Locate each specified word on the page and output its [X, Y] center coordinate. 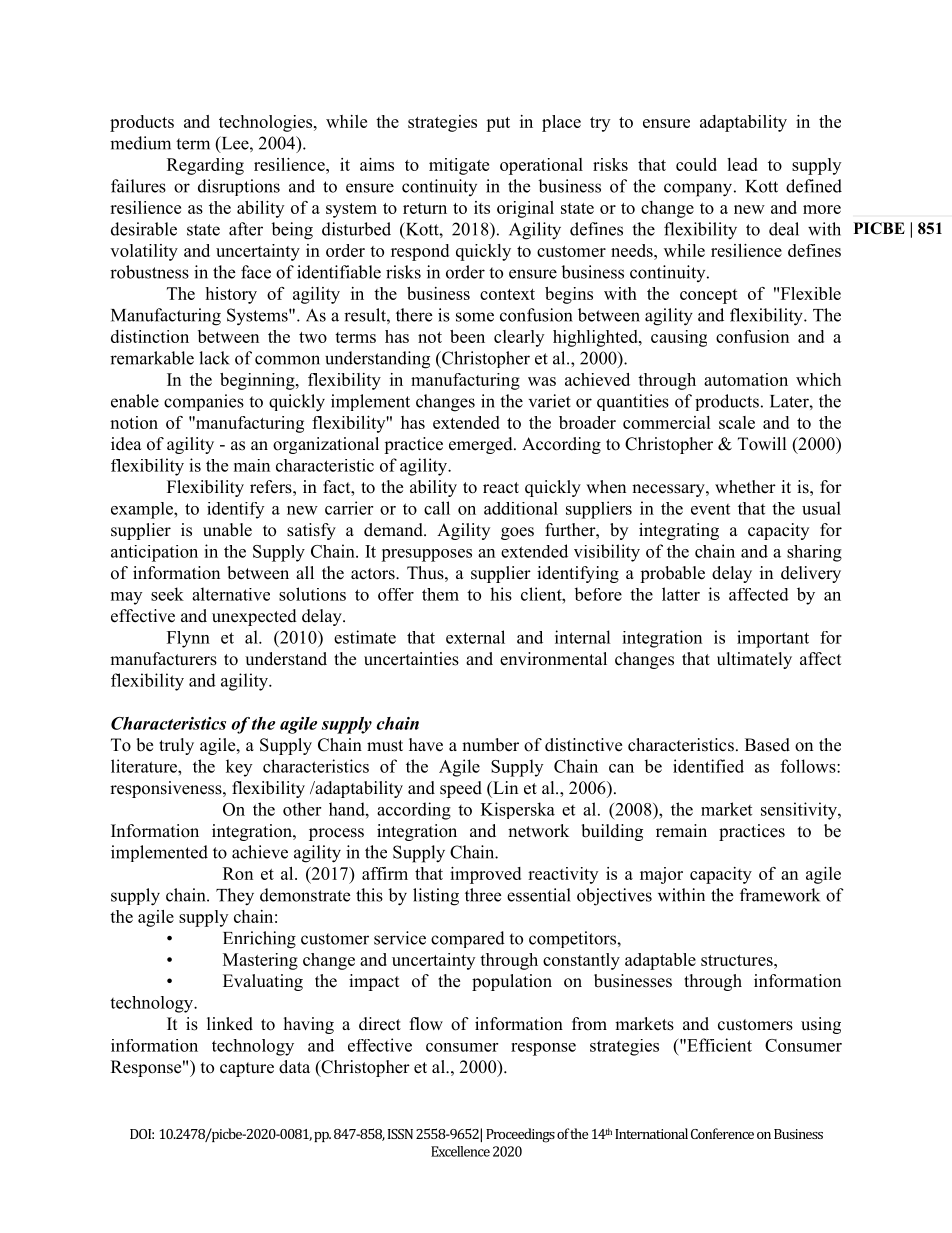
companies [204, 402]
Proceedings [520, 1135]
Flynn [188, 639]
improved [485, 875]
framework [780, 895]
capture [247, 1069]
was [542, 381]
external [475, 637]
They [235, 897]
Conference [722, 1133]
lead [742, 164]
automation [746, 379]
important [773, 639]
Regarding [205, 166]
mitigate [459, 166]
